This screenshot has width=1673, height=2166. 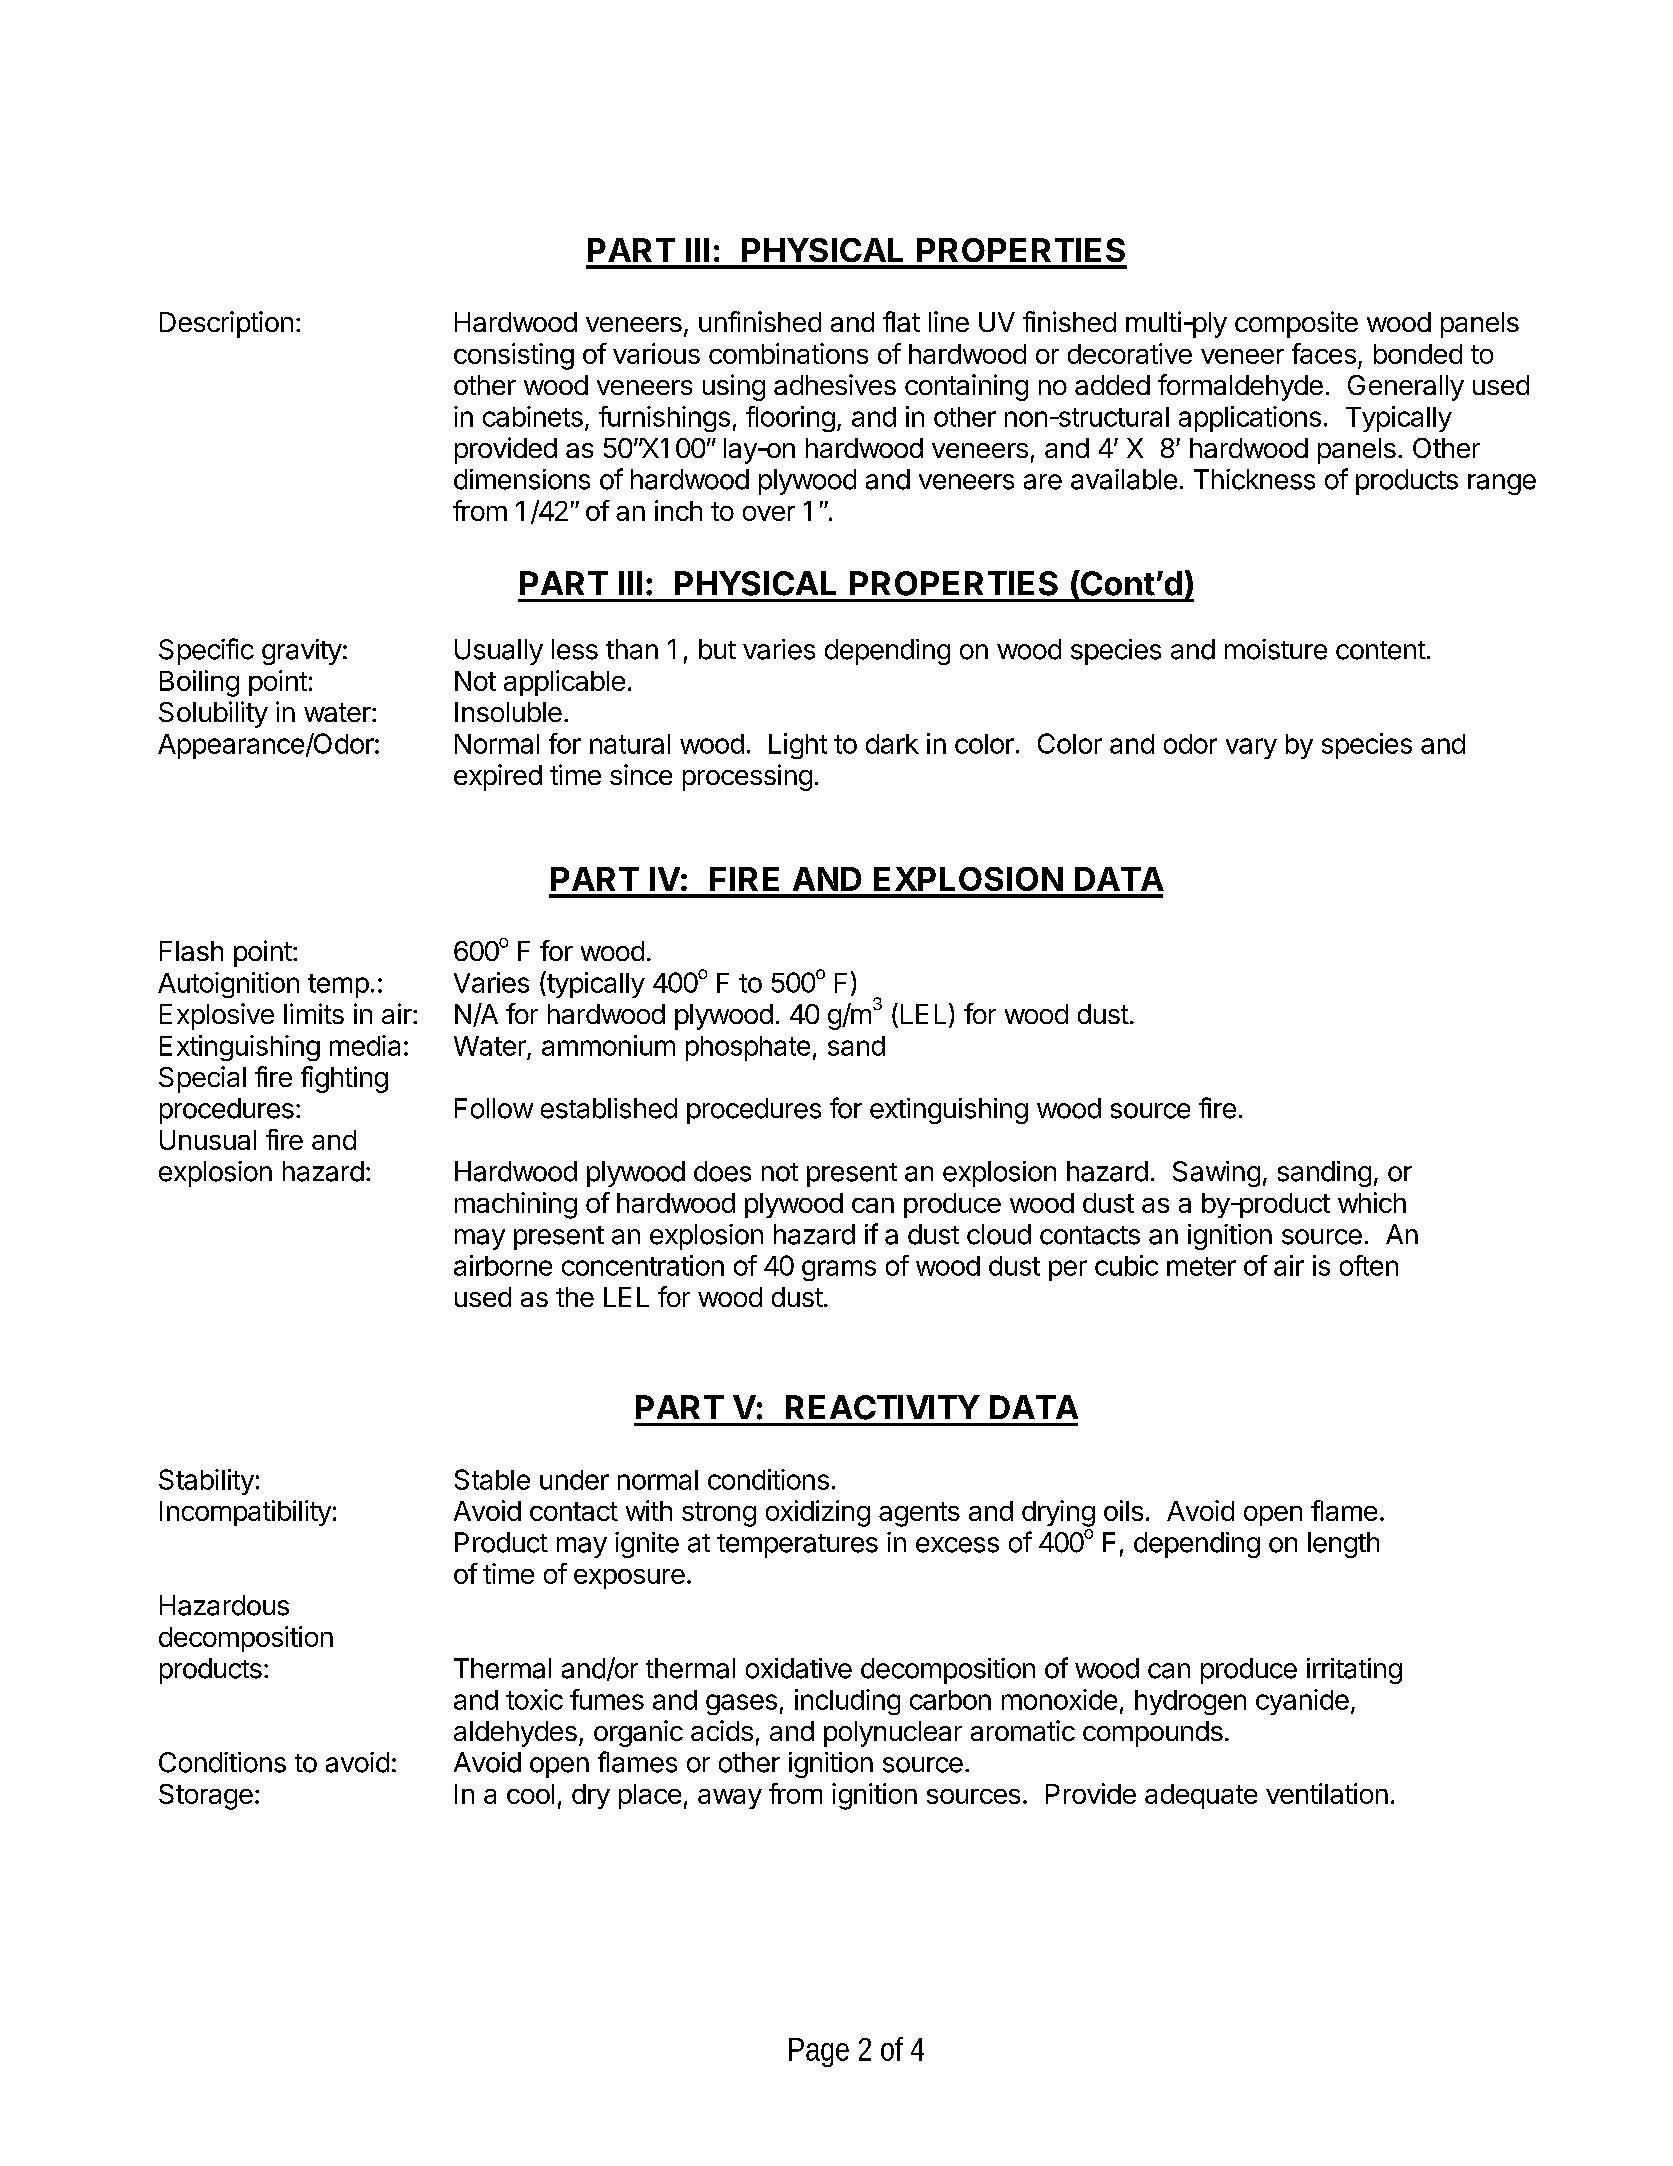 What do you see at coordinates (208, 1140) in the screenshot?
I see `Unusual` at bounding box center [208, 1140].
